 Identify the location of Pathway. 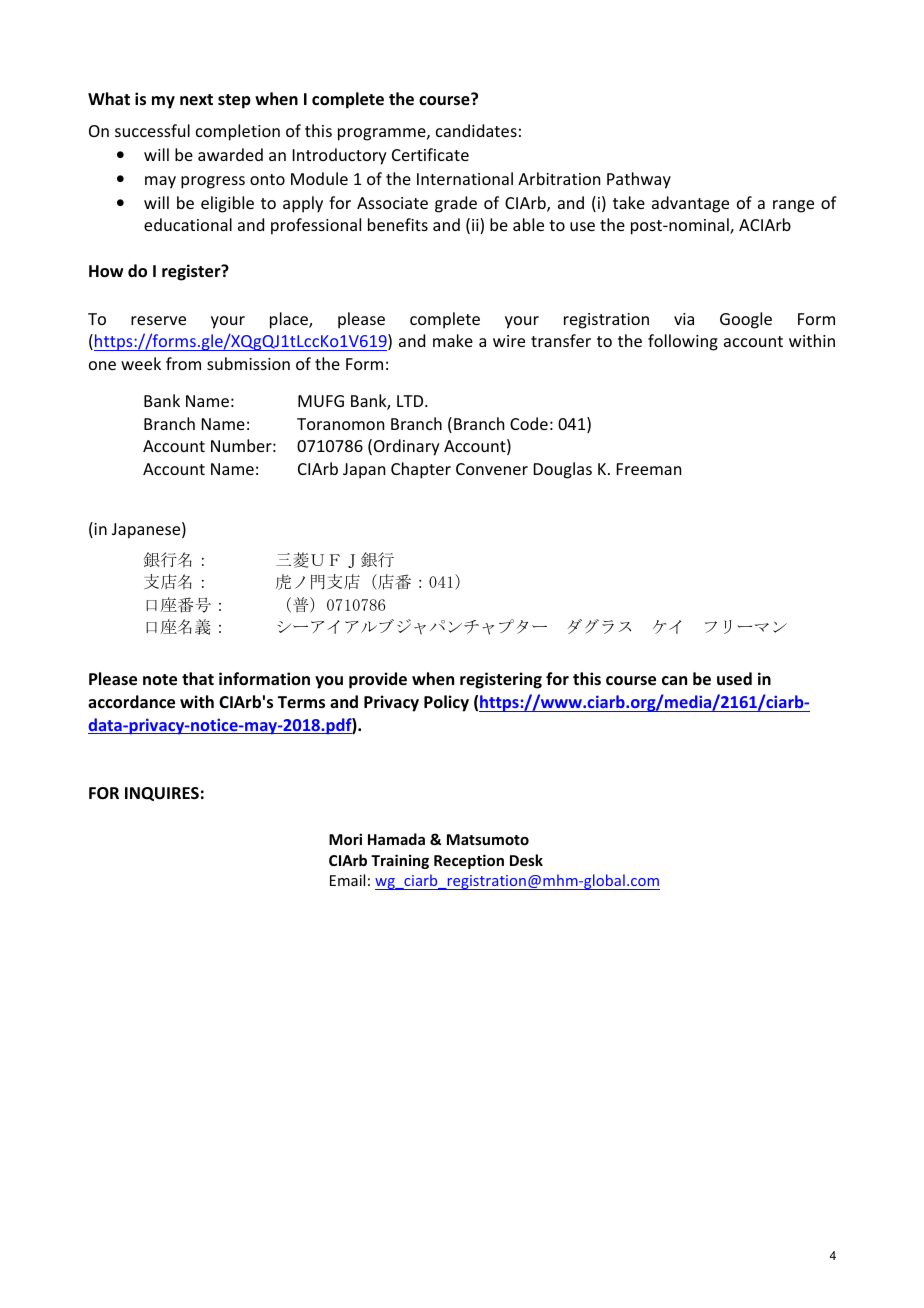
(639, 180).
